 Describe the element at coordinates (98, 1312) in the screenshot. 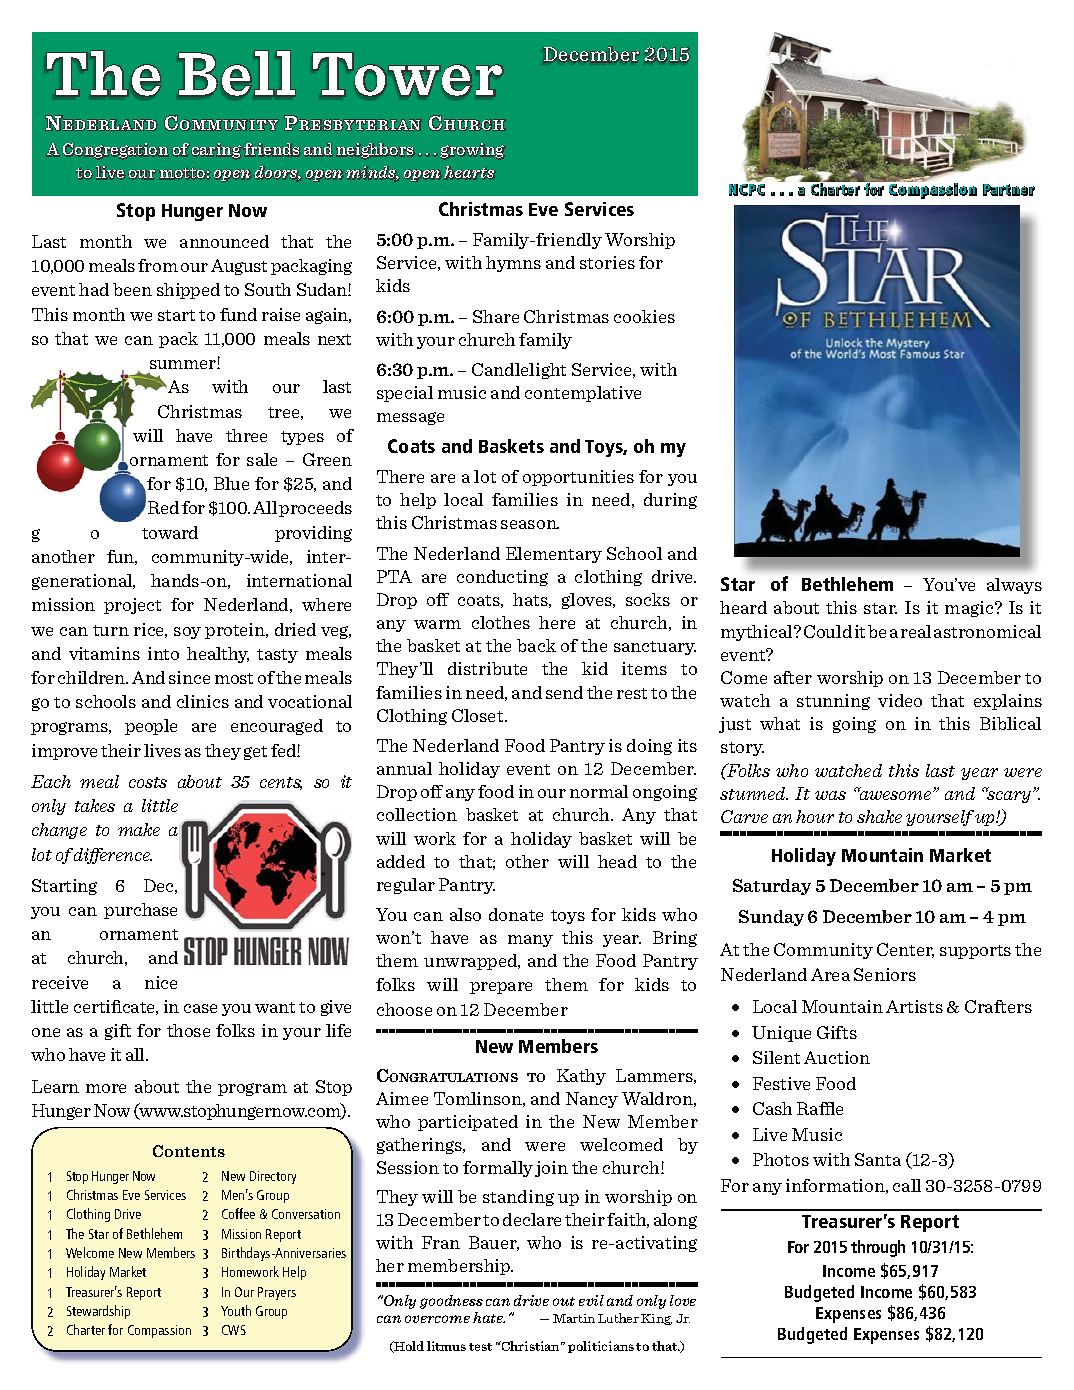

I see `Stewardship` at that location.
